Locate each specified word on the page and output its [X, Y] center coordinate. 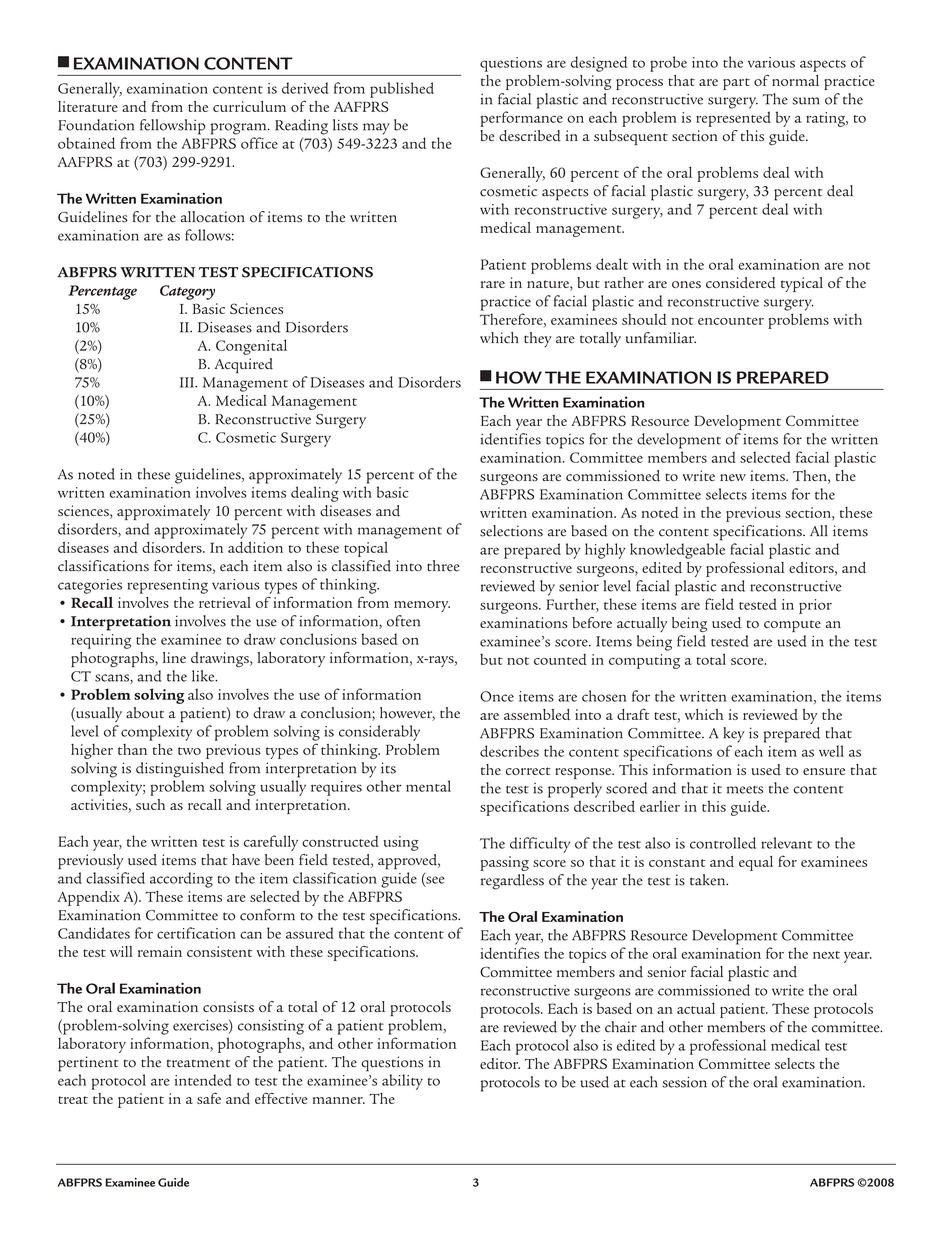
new [733, 477]
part [736, 84]
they [538, 340]
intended [203, 1080]
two [189, 751]
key [733, 735]
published [402, 90]
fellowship [172, 127]
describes [509, 751]
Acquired [244, 366]
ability [402, 1082]
